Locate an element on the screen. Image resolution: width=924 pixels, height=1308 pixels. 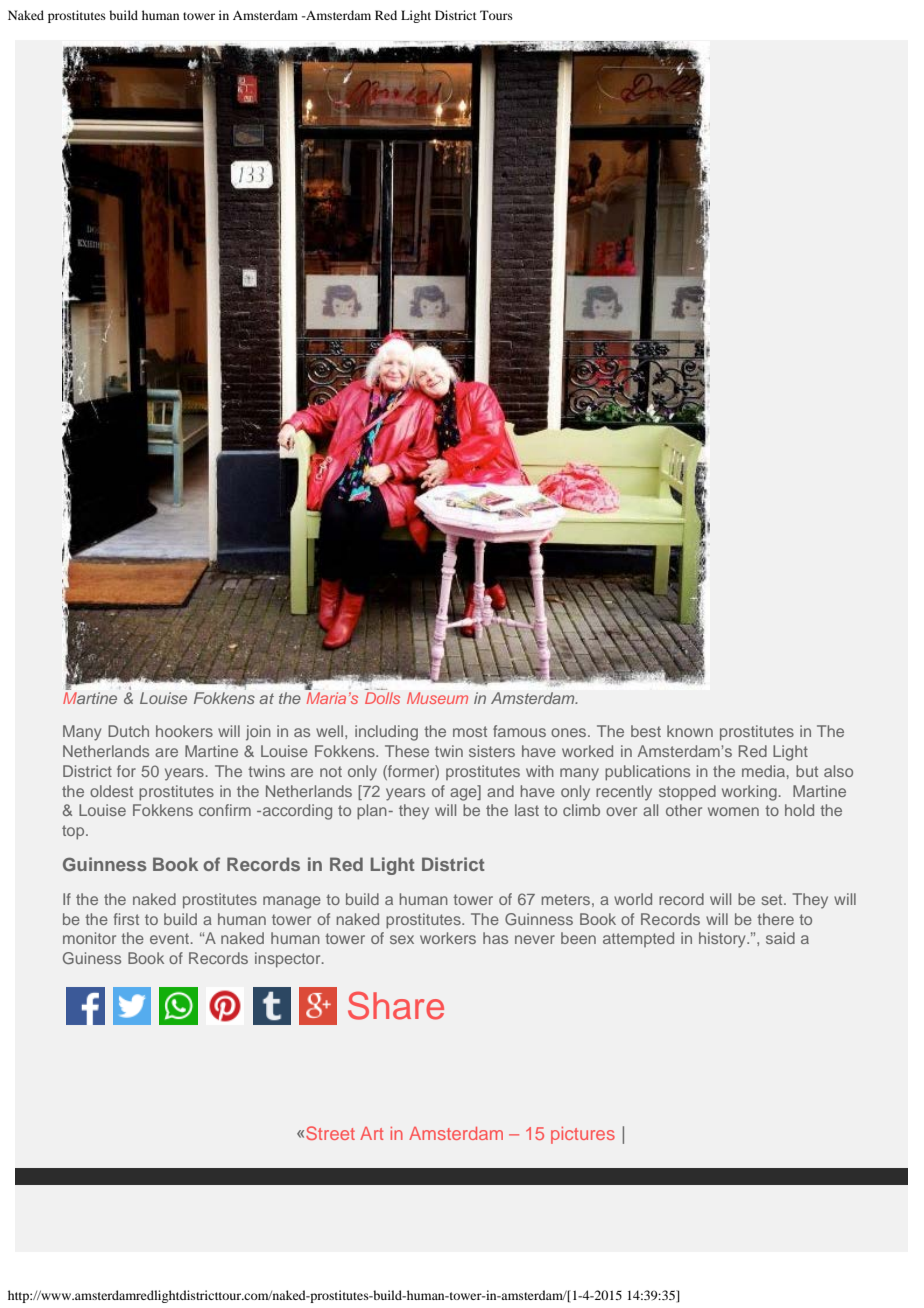
Museum is located at coordinates (437, 698).
